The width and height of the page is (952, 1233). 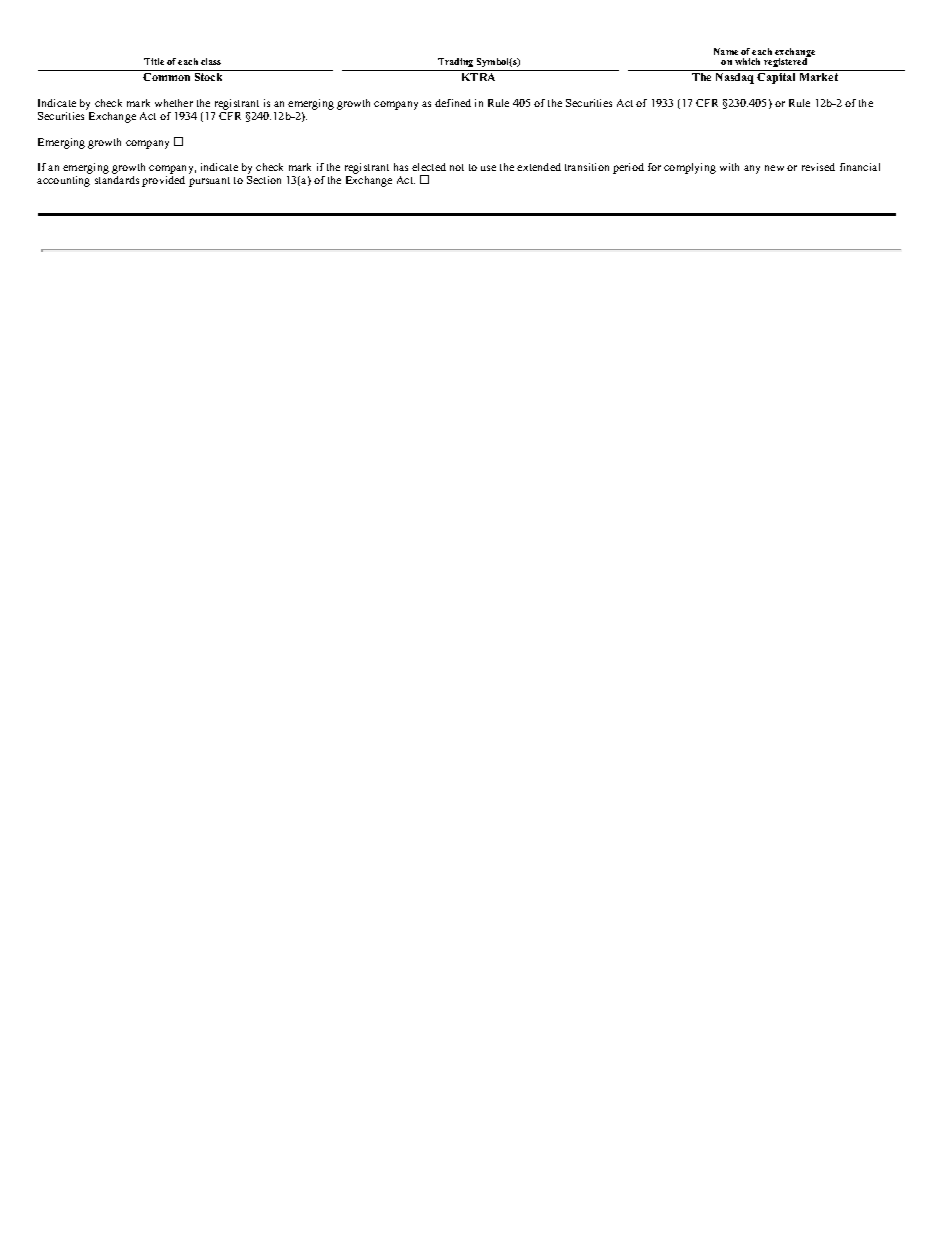 What do you see at coordinates (154, 61) in the page?
I see `Title` at bounding box center [154, 61].
